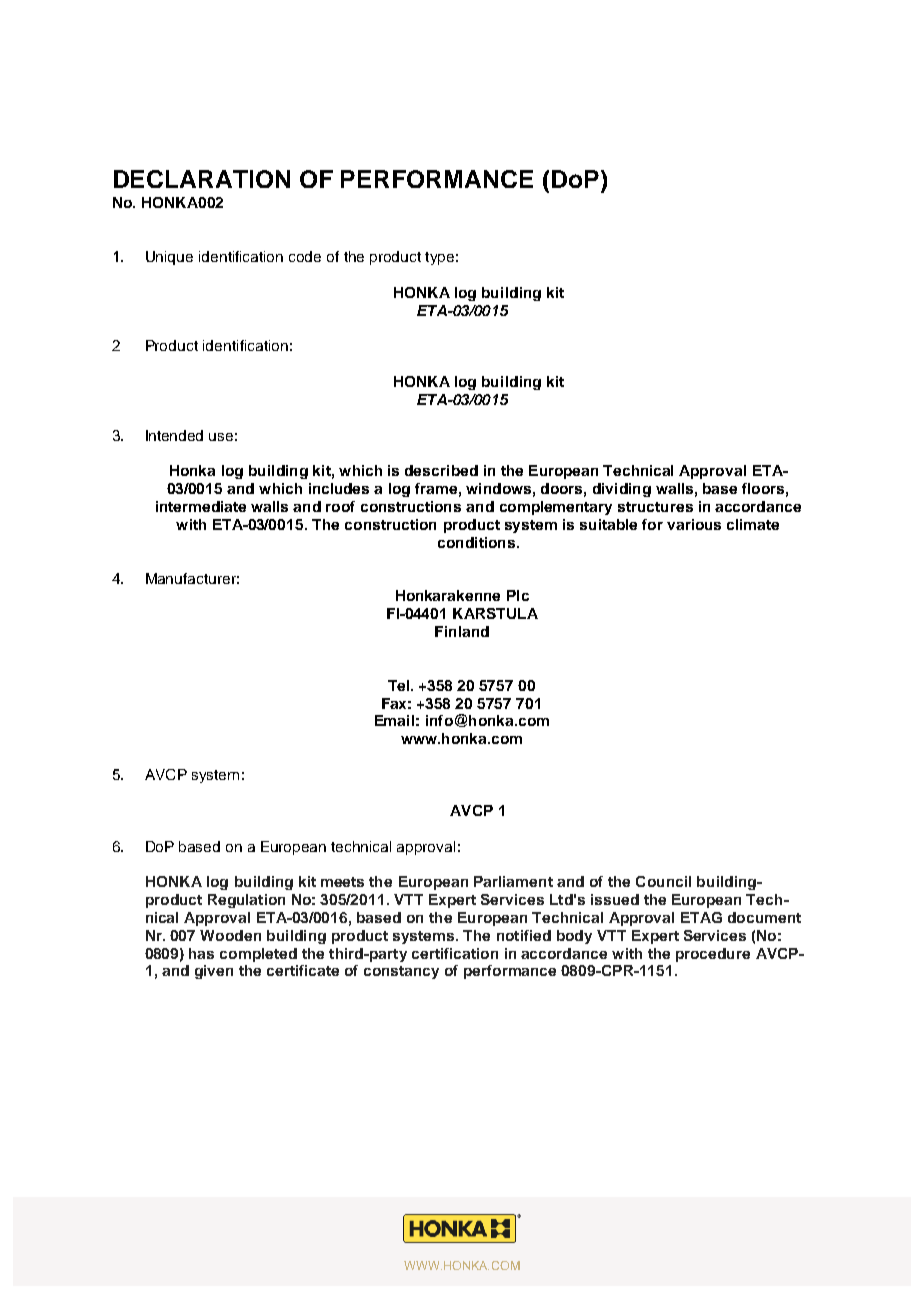 The width and height of the page is (924, 1308). Describe the element at coordinates (258, 955) in the page. I see `completed` at that location.
